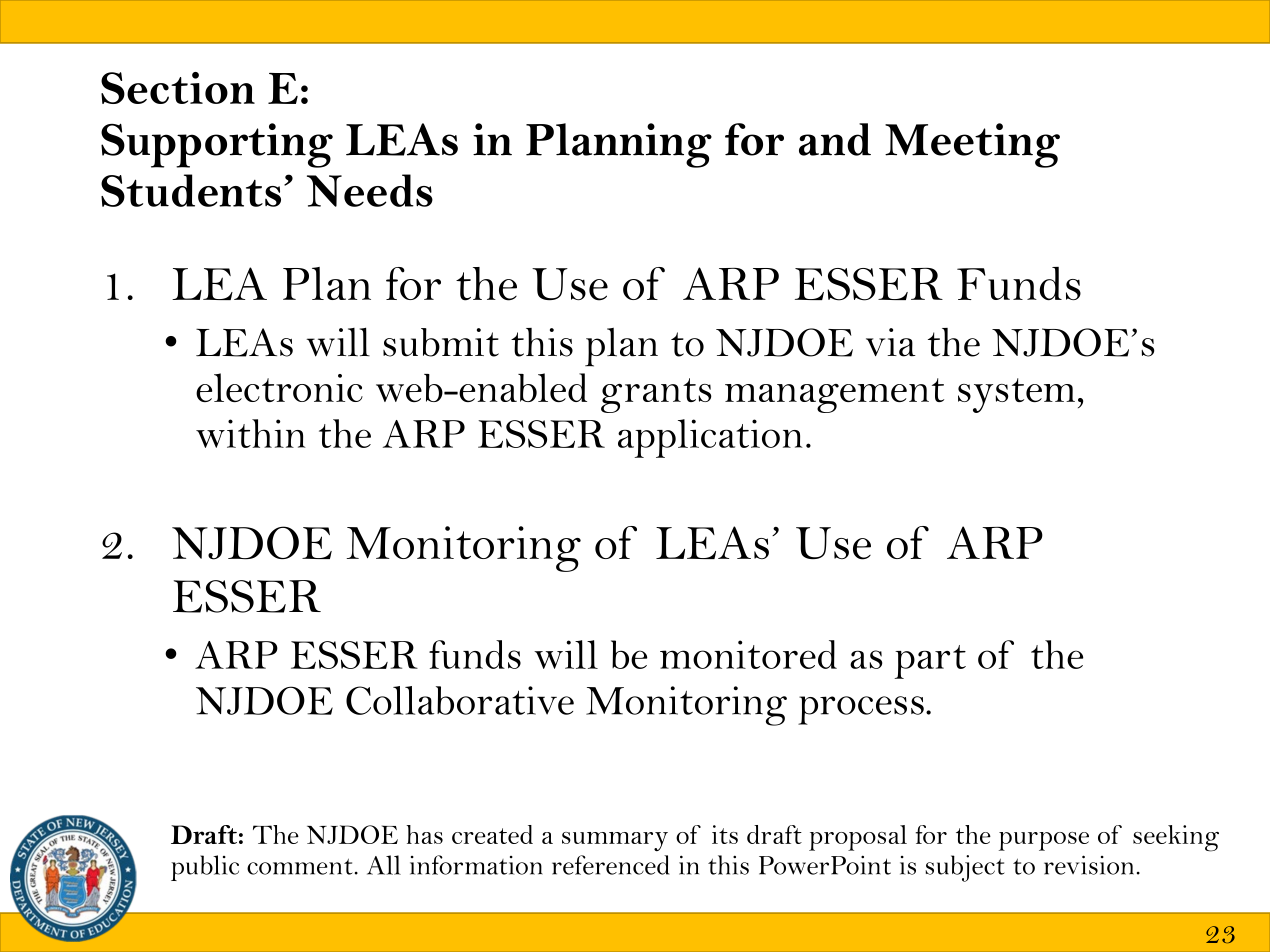 This image has height=952, width=1270. Describe the element at coordinates (251, 433) in the image. I see `within` at that location.
